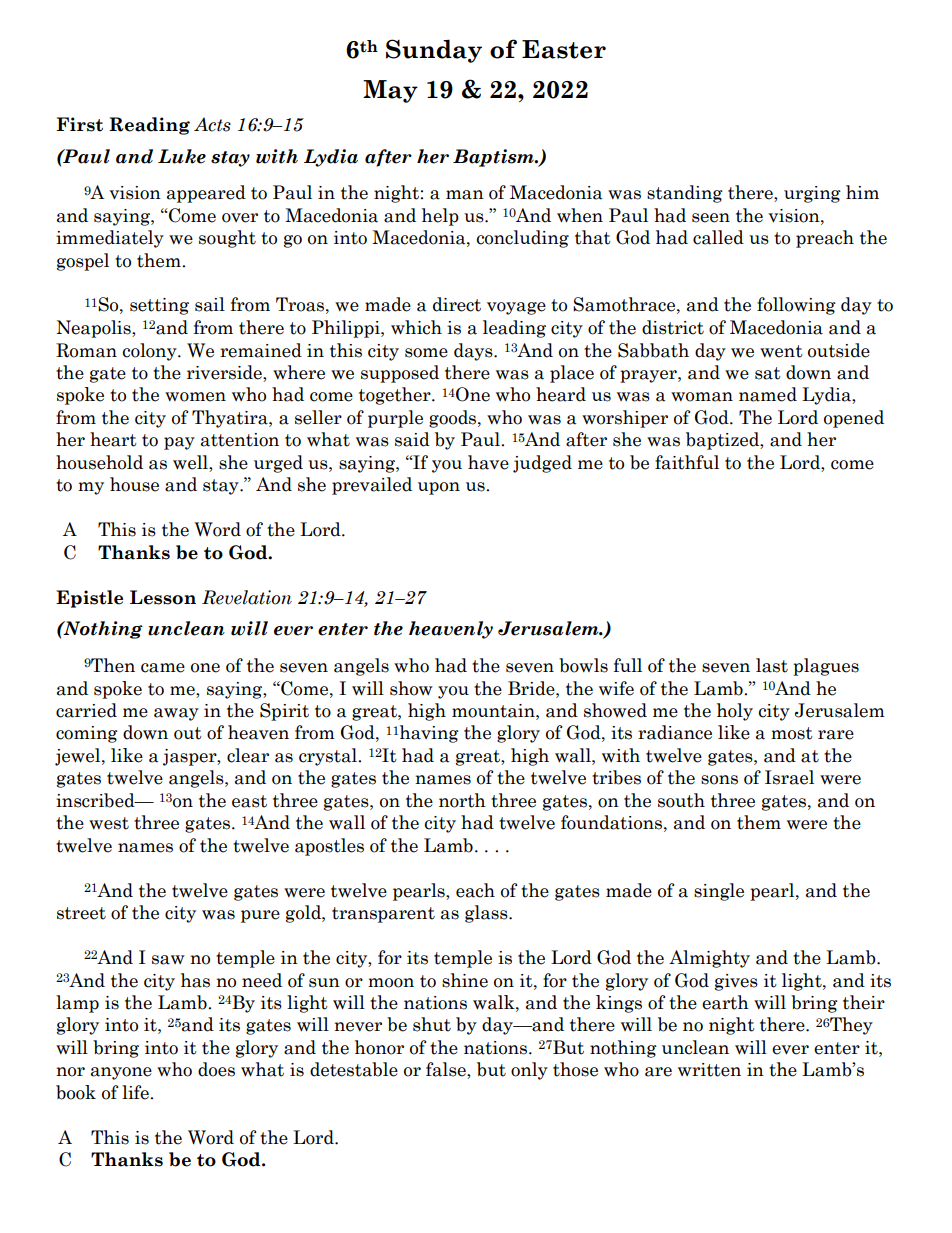 This screenshot has height=1233, width=952. What do you see at coordinates (439, 488) in the screenshot?
I see `upon` at bounding box center [439, 488].
